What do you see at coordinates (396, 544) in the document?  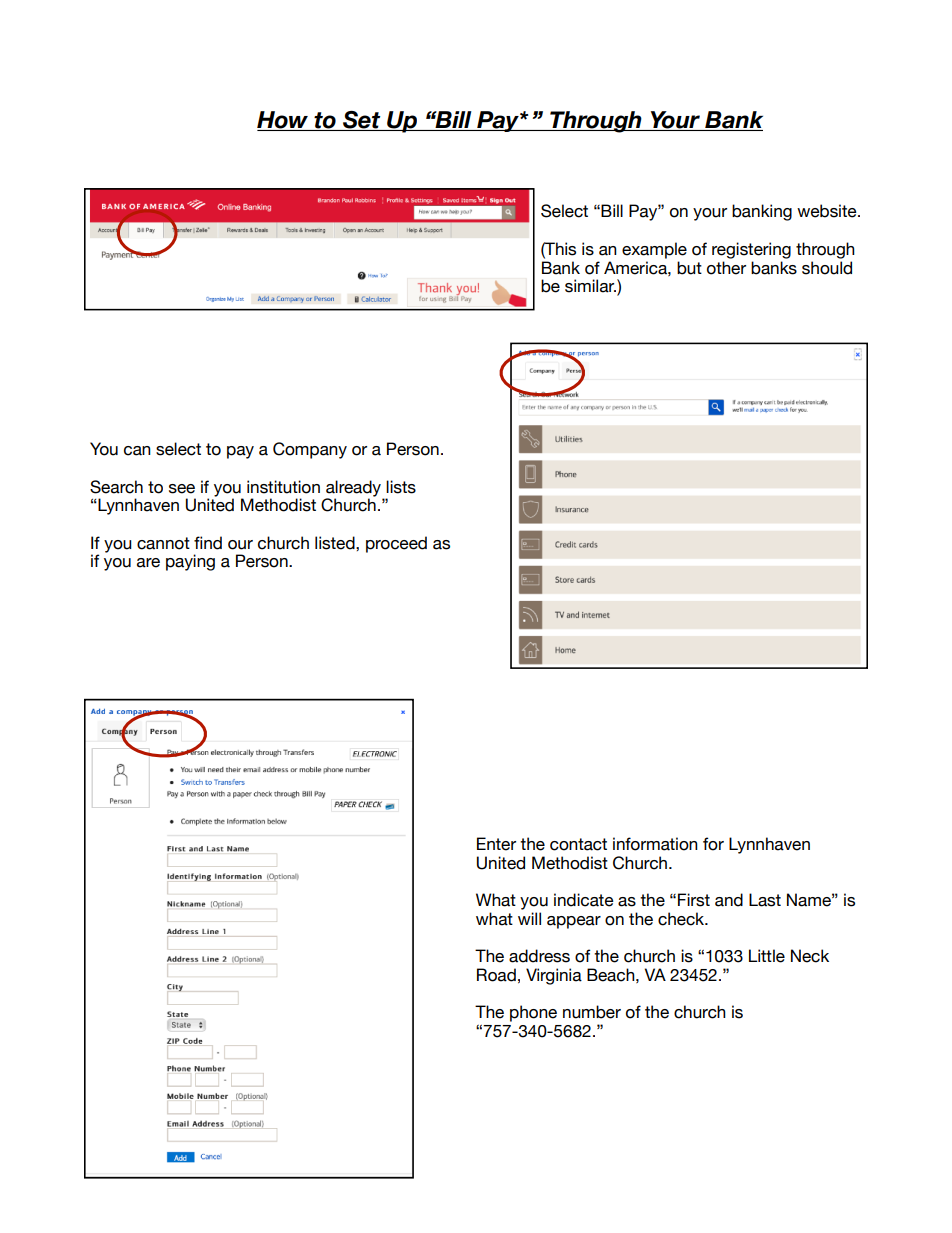 I see `proceed` at bounding box center [396, 544].
